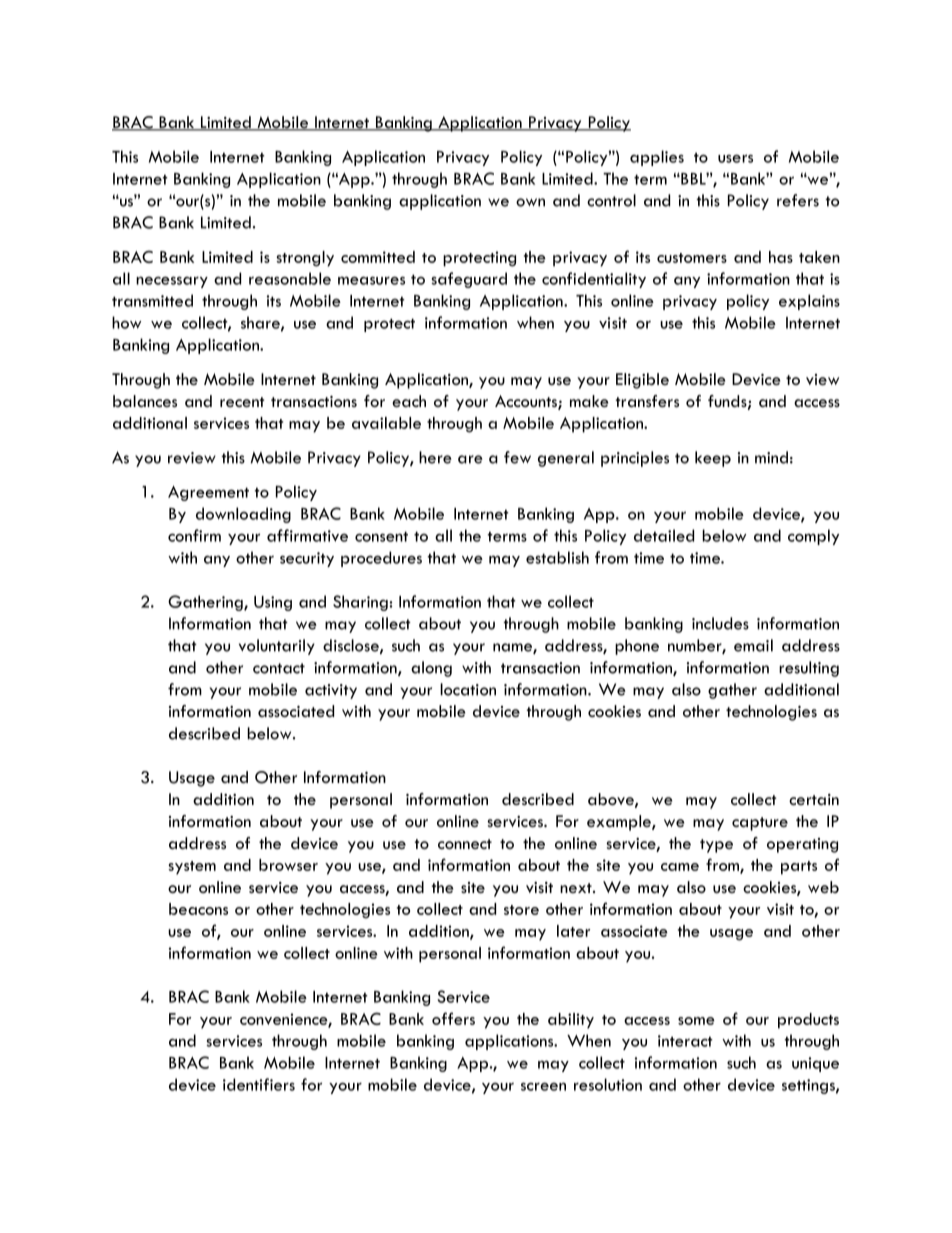  What do you see at coordinates (720, 623) in the image?
I see `includes` at bounding box center [720, 623].
